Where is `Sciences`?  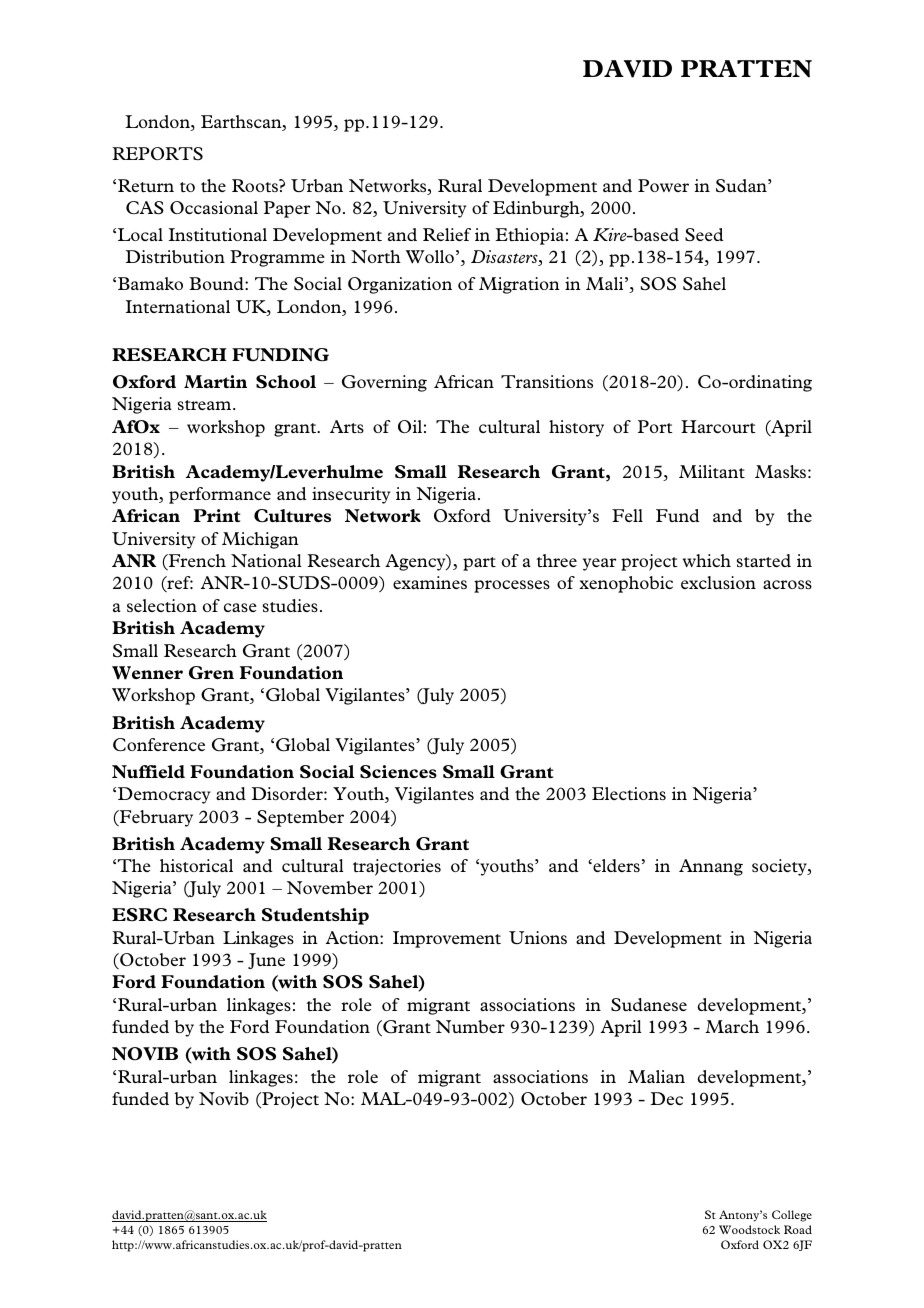 Sciences is located at coordinates (398, 772).
